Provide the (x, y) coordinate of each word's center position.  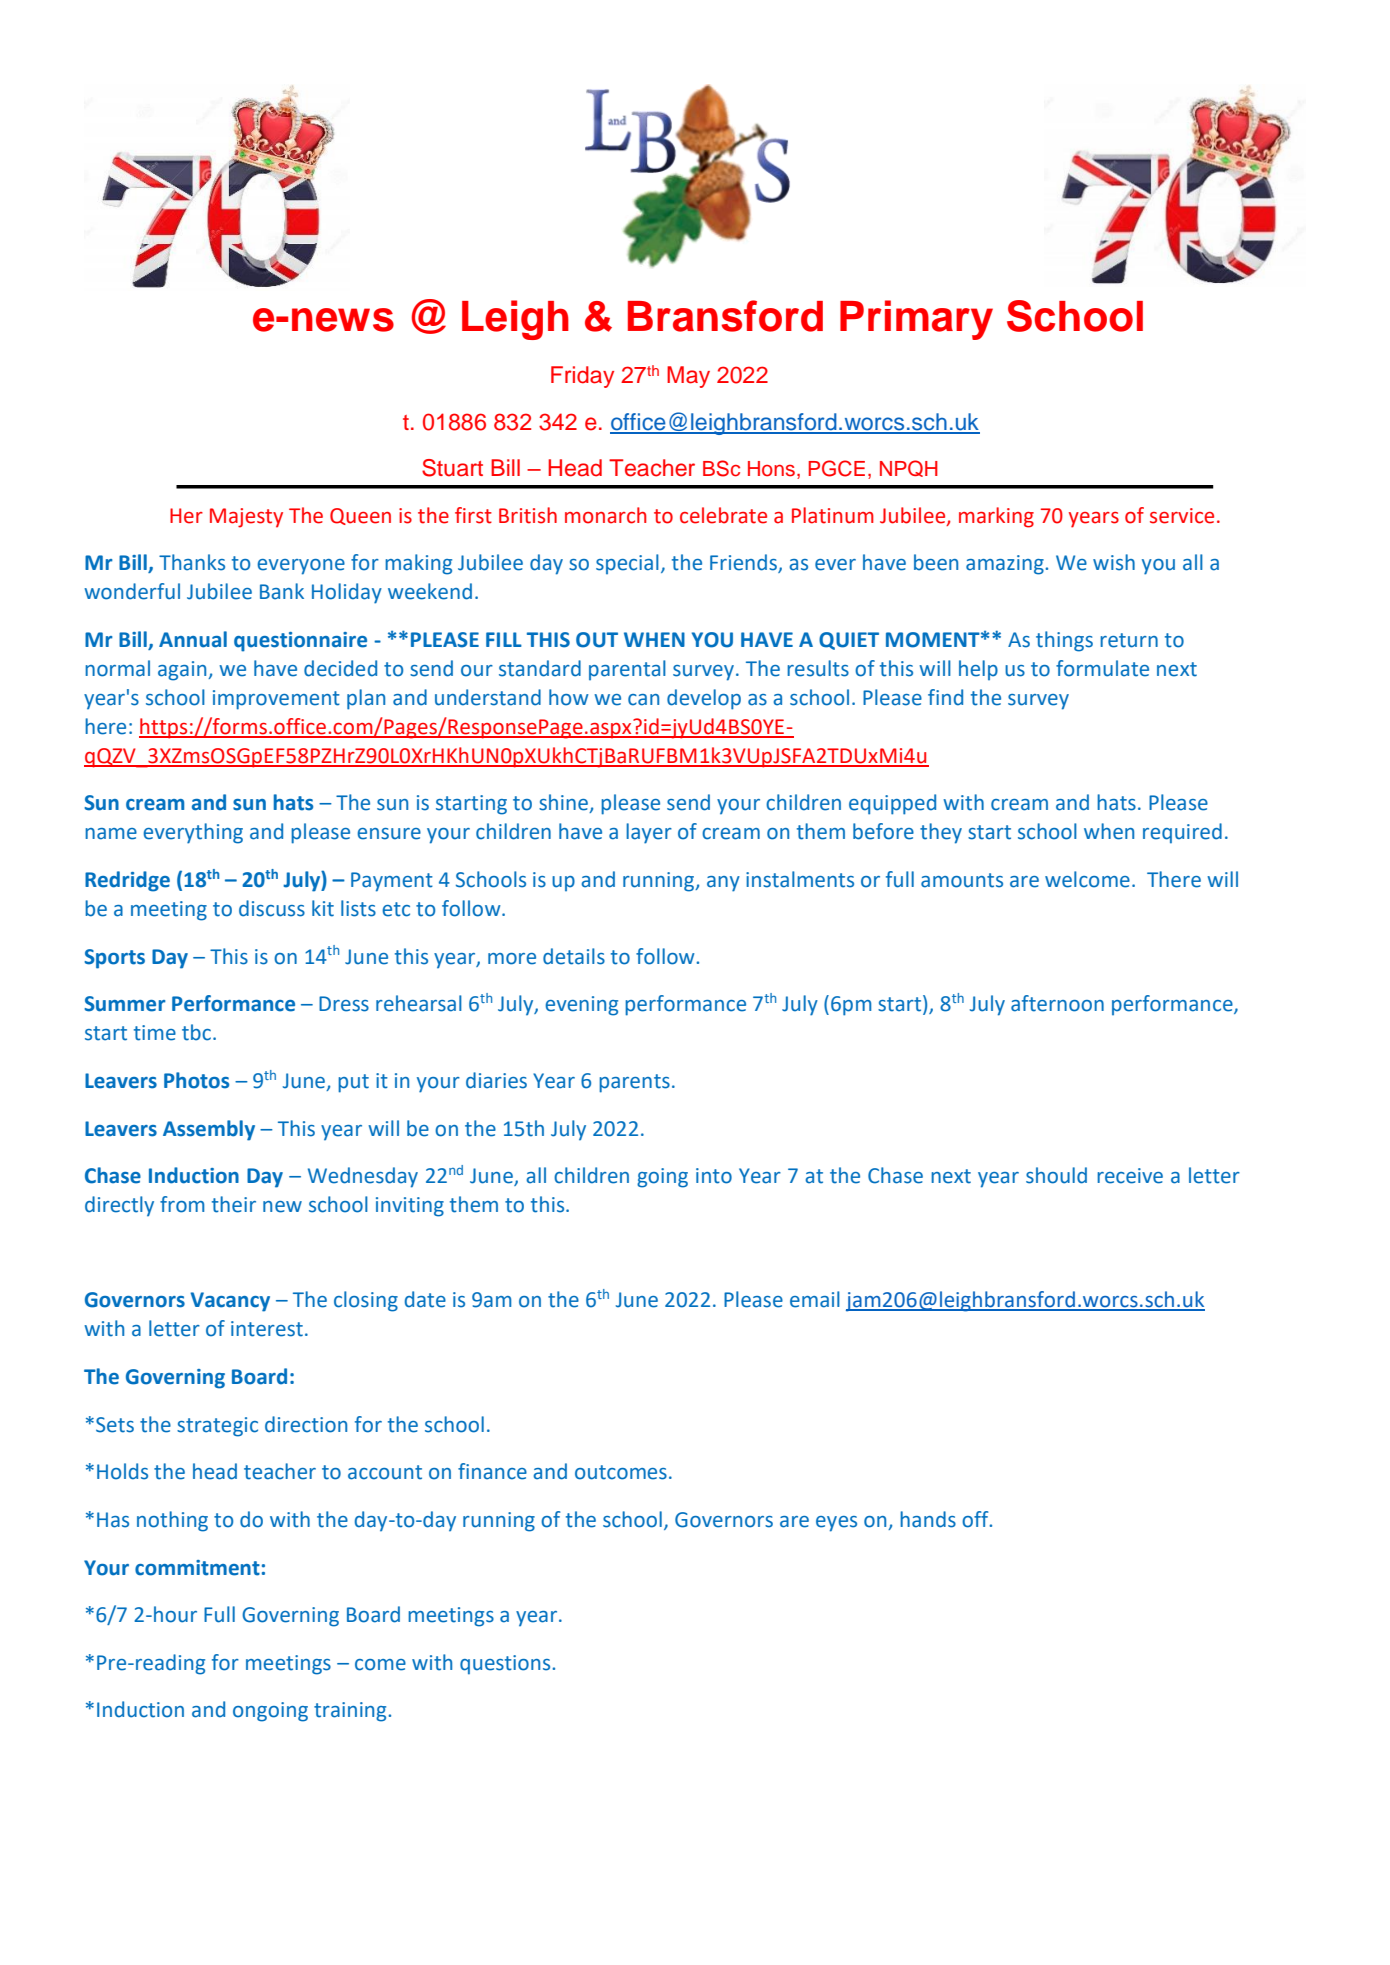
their (234, 1204)
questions (506, 1665)
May (688, 377)
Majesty (246, 518)
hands (928, 1519)
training (351, 1712)
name (111, 834)
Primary (916, 320)
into (714, 1176)
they (941, 833)
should (1056, 1175)
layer (649, 833)
